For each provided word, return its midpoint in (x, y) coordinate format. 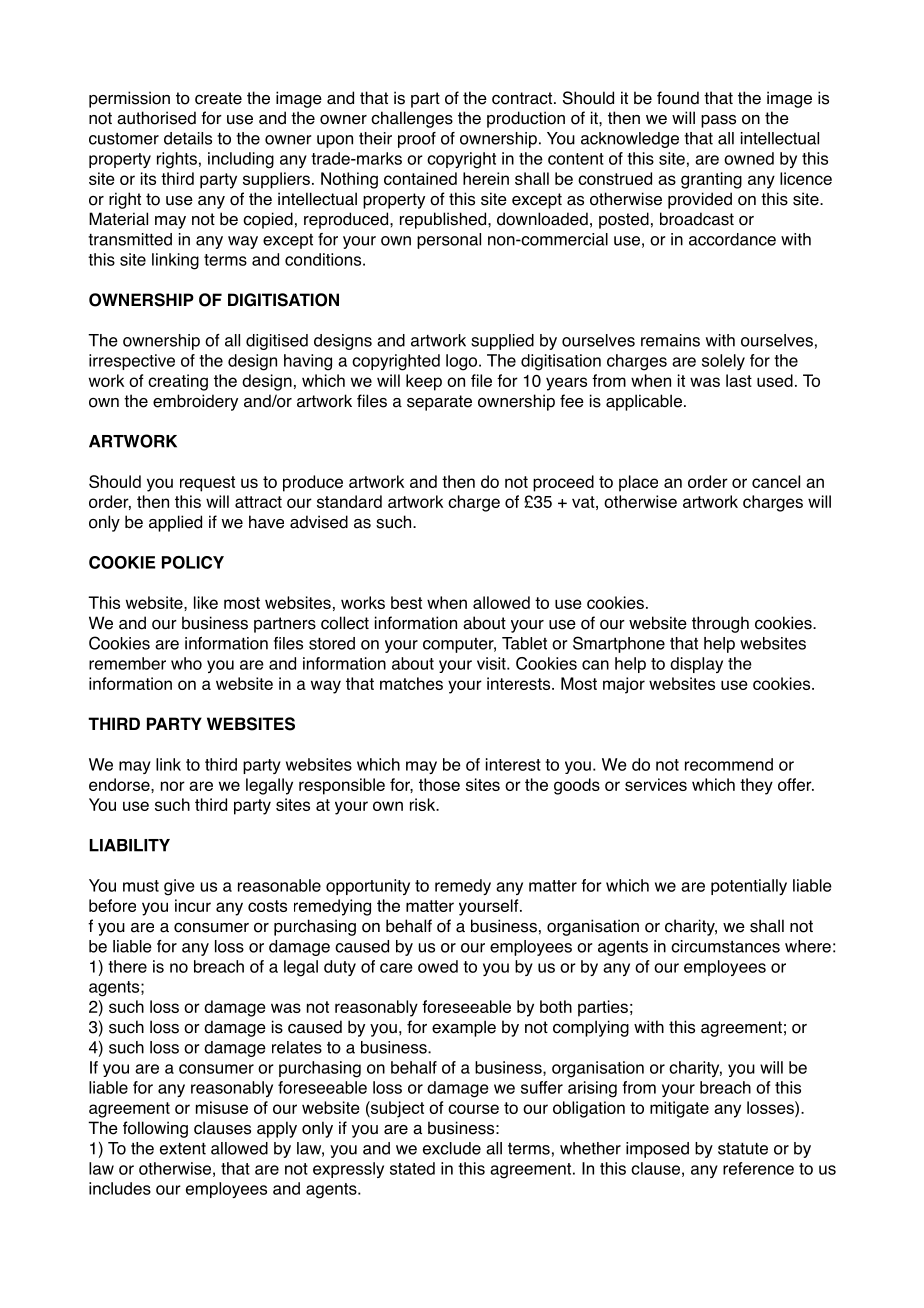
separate (439, 403)
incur (193, 905)
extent (183, 1149)
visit (492, 663)
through (720, 624)
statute (743, 1149)
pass (718, 121)
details (188, 138)
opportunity (368, 887)
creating (178, 382)
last (739, 380)
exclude (452, 1148)
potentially (749, 887)
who (186, 663)
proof (417, 140)
